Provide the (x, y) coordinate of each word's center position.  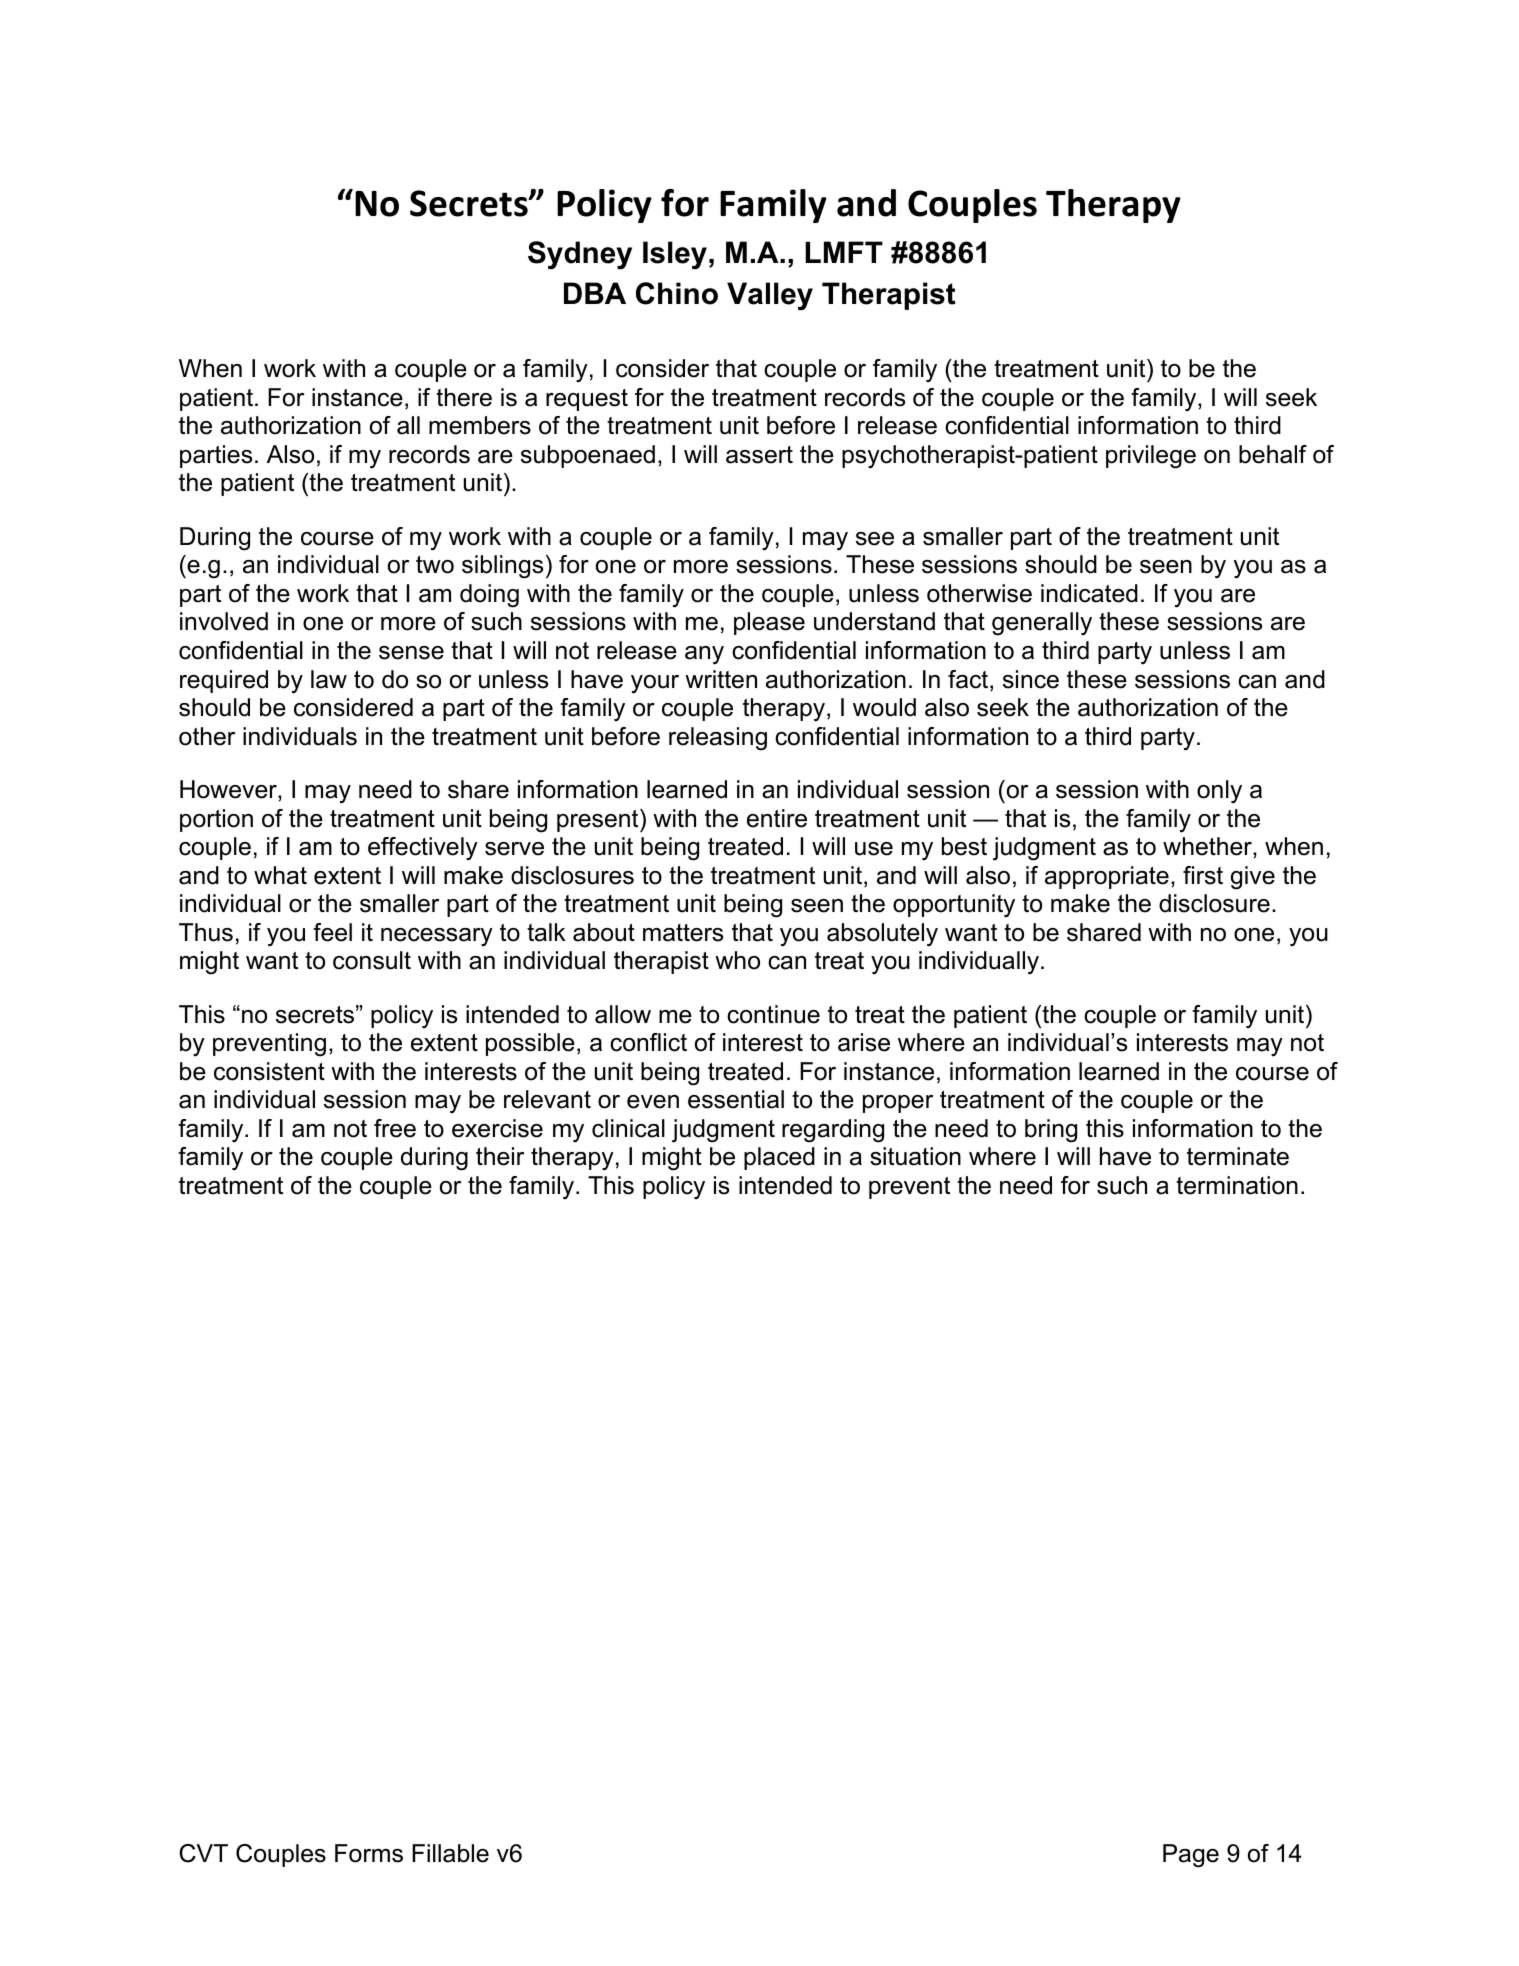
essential (736, 1099)
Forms (369, 1853)
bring (1051, 1131)
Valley (770, 296)
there (464, 397)
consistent (269, 1071)
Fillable (450, 1853)
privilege (1151, 457)
